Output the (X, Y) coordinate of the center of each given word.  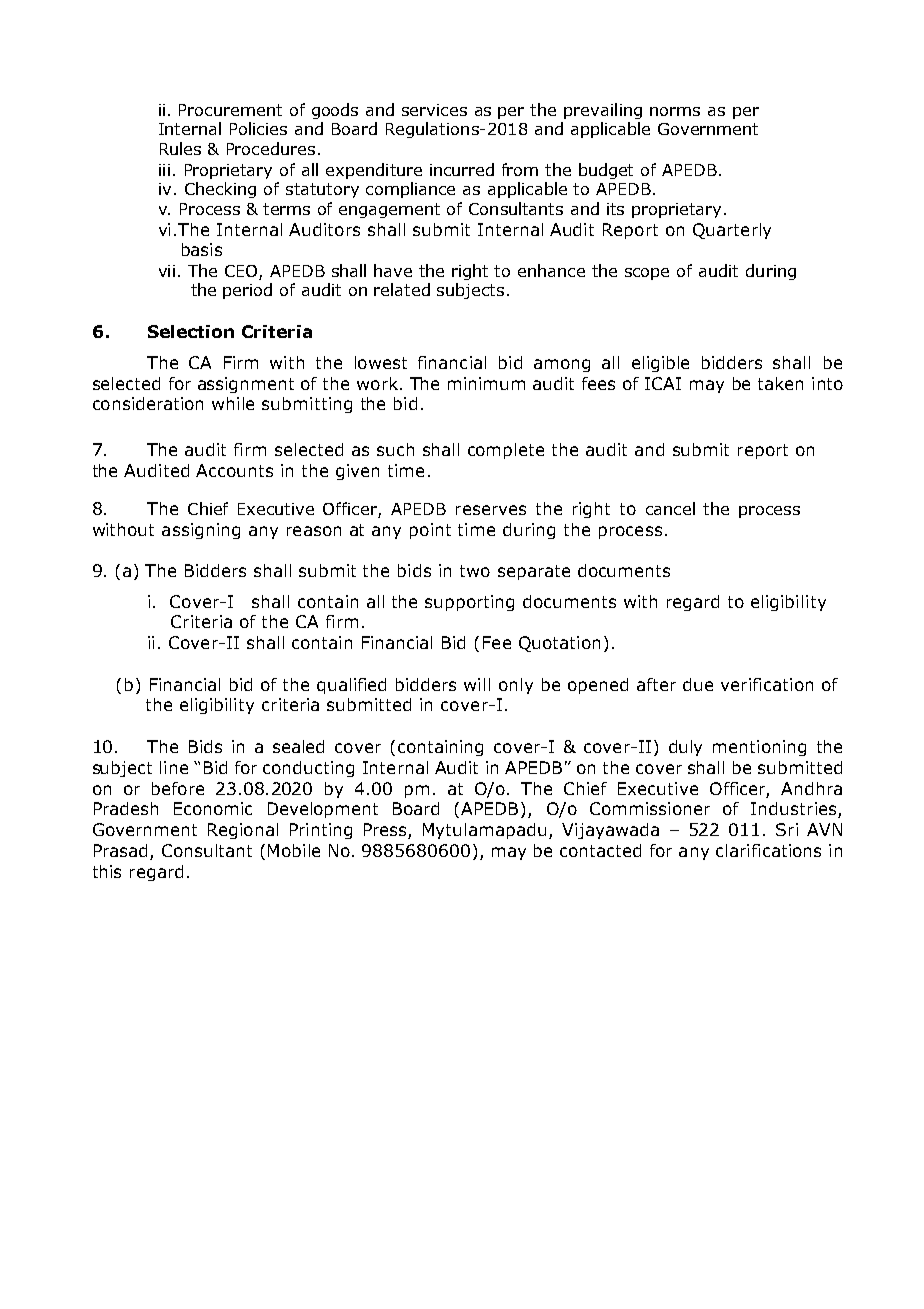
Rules (180, 148)
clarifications (768, 850)
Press (386, 831)
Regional (243, 831)
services (434, 110)
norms (675, 111)
